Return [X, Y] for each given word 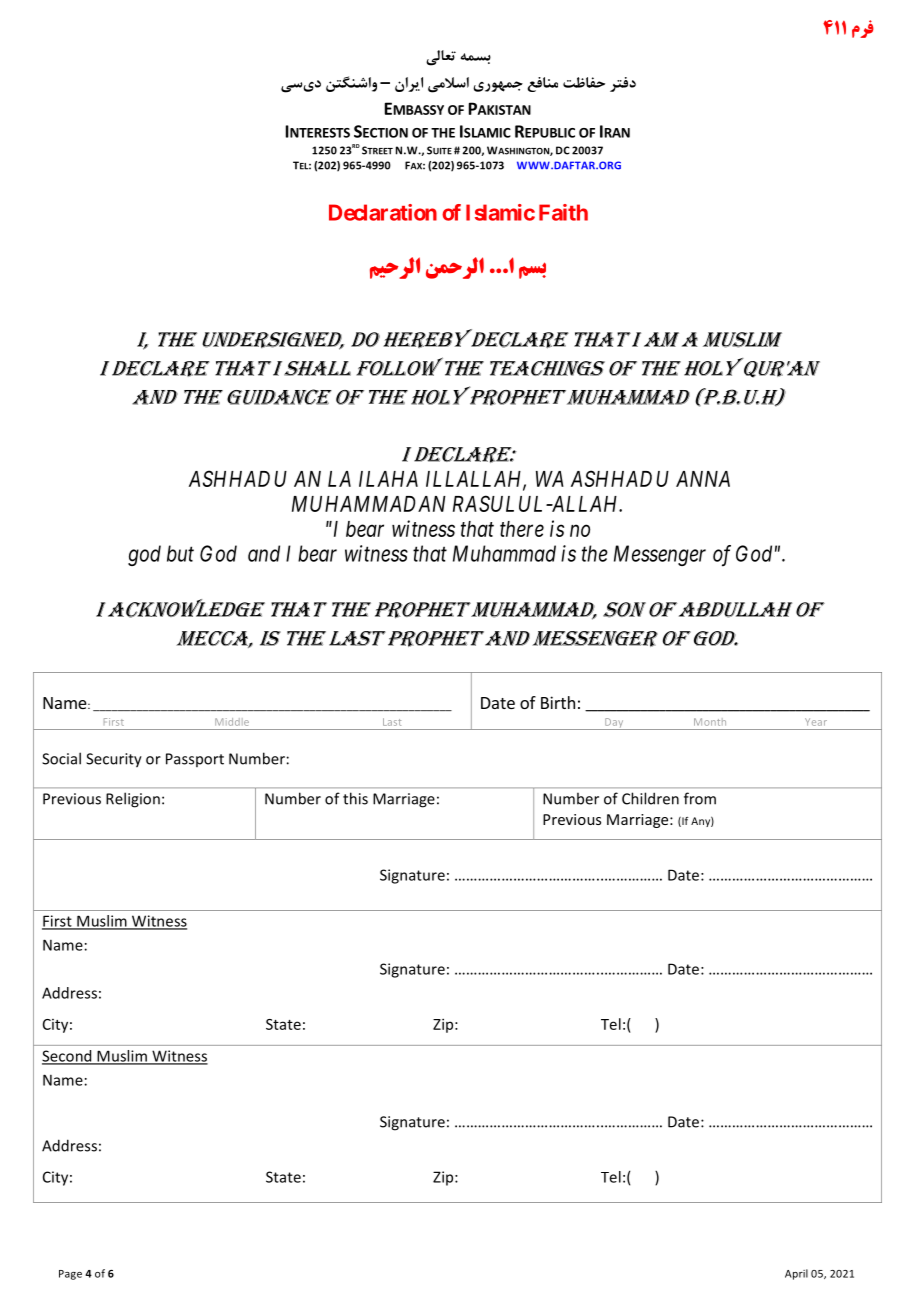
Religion [133, 800]
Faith [563, 212]
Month [710, 722]
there [522, 529]
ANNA [703, 479]
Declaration [383, 212]
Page [70, 1275]
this [355, 798]
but [180, 553]
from [700, 798]
